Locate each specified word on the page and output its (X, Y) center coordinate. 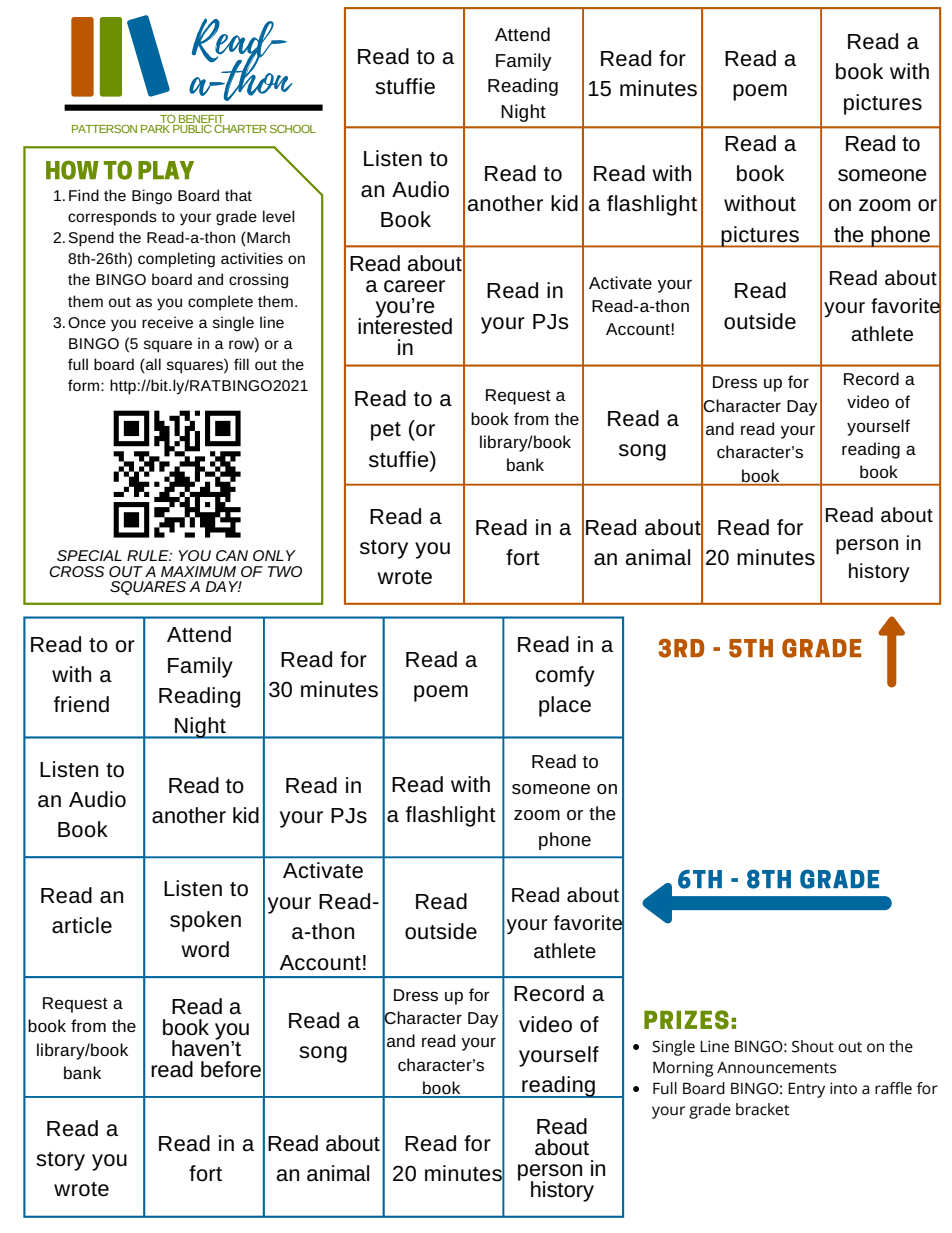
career (414, 286)
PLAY (166, 170)
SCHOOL (293, 128)
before (231, 1069)
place (565, 706)
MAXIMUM (198, 571)
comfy (565, 676)
